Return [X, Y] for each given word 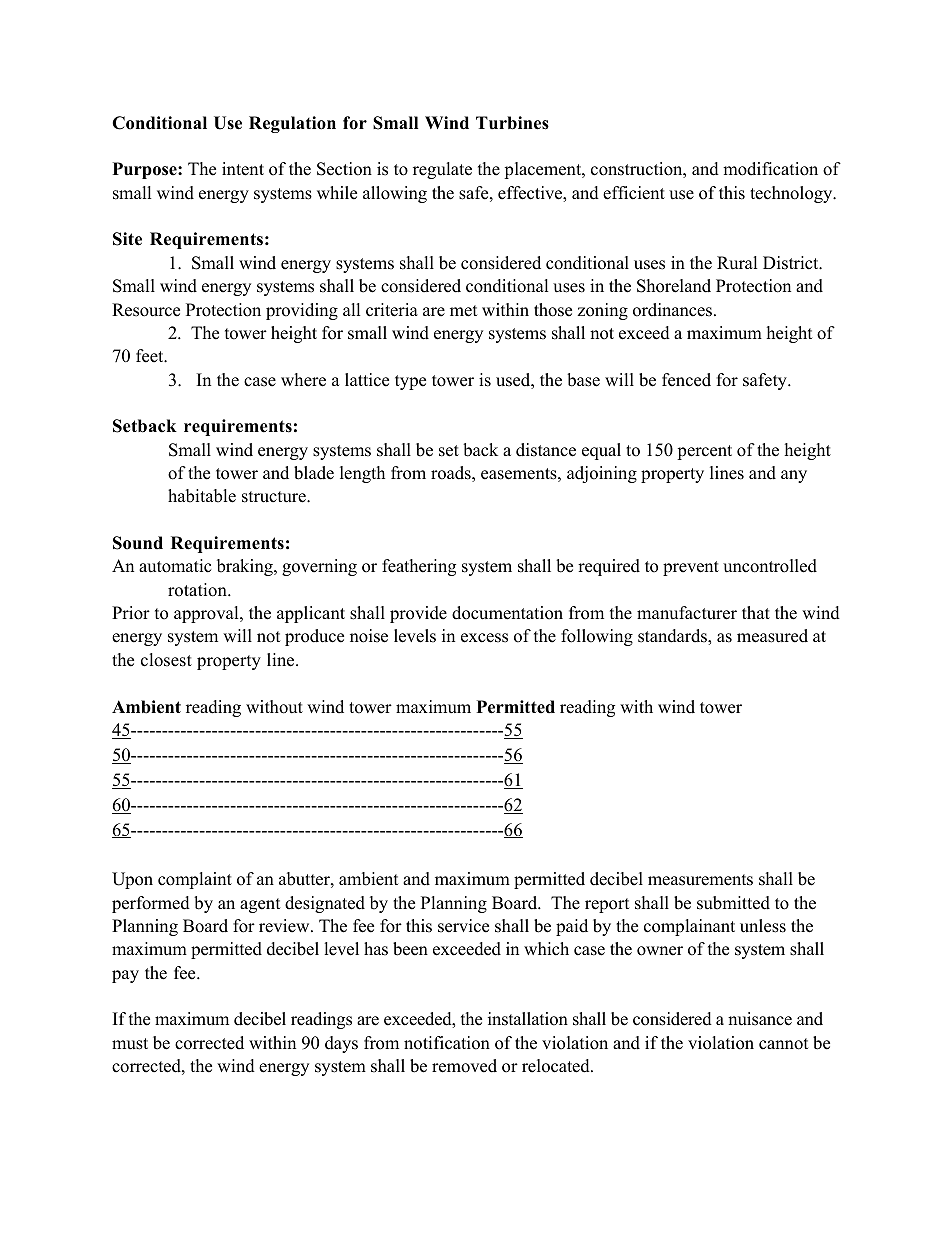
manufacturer [687, 613]
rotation [198, 590]
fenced [686, 380]
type [410, 382]
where [303, 380]
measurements [700, 880]
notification [447, 1043]
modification [770, 169]
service [463, 926]
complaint [195, 880]
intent [243, 169]
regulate [442, 170]
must [130, 1044]
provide [418, 614]
